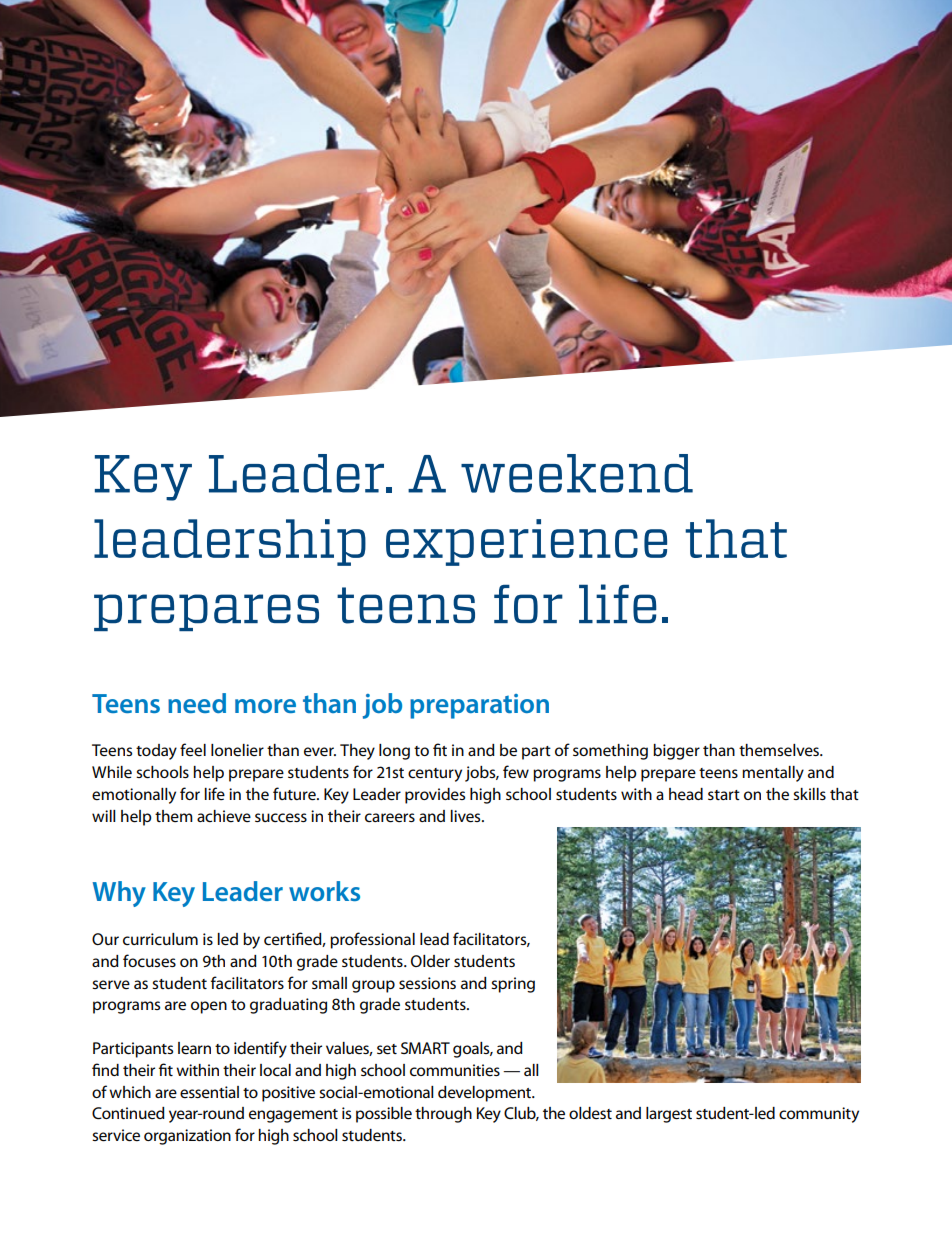 The height and width of the document is (1233, 952). I want to click on through, so click(443, 1115).
